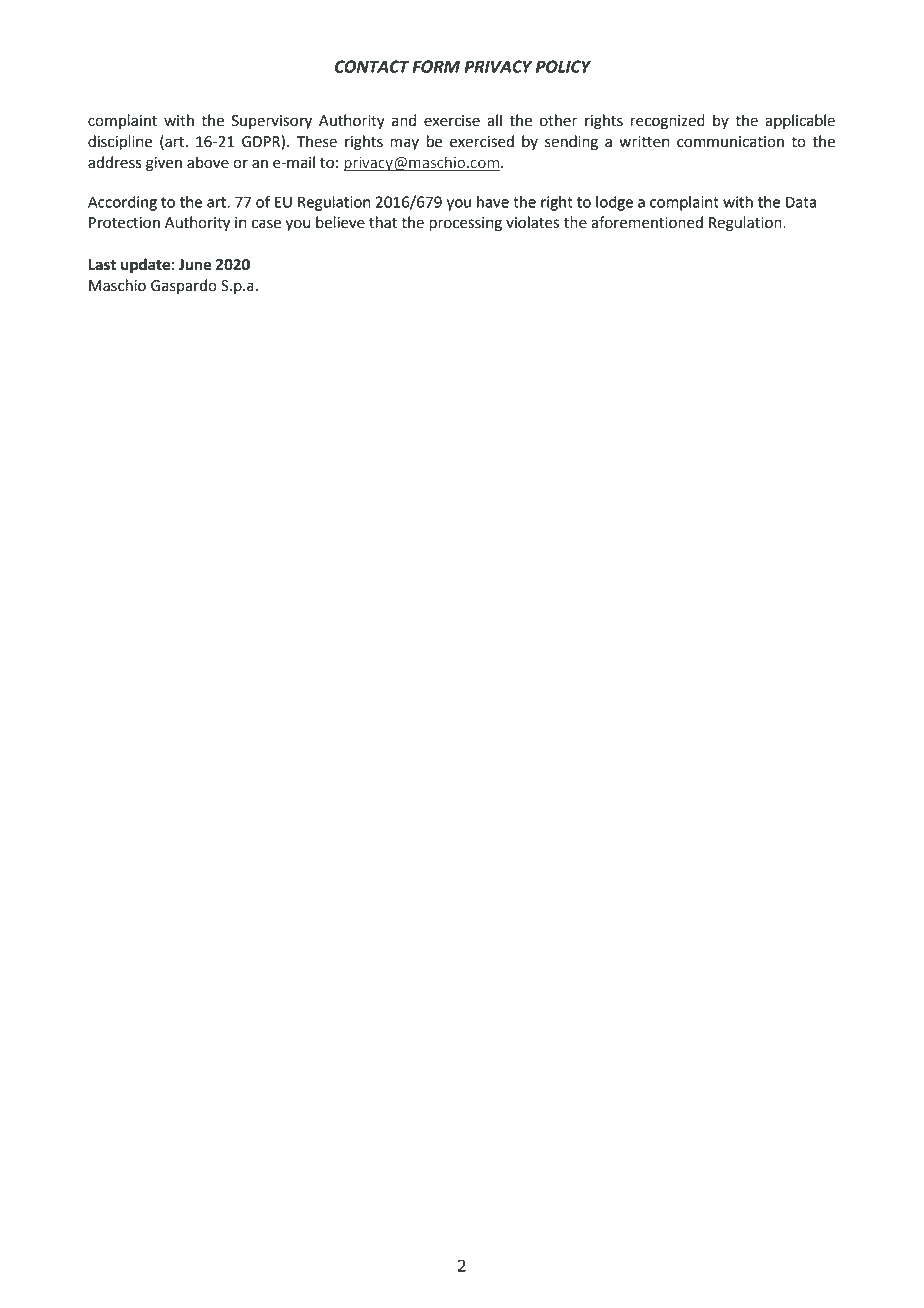 This screenshot has height=1308, width=924. What do you see at coordinates (436, 66) in the screenshot?
I see `FORM` at bounding box center [436, 66].
